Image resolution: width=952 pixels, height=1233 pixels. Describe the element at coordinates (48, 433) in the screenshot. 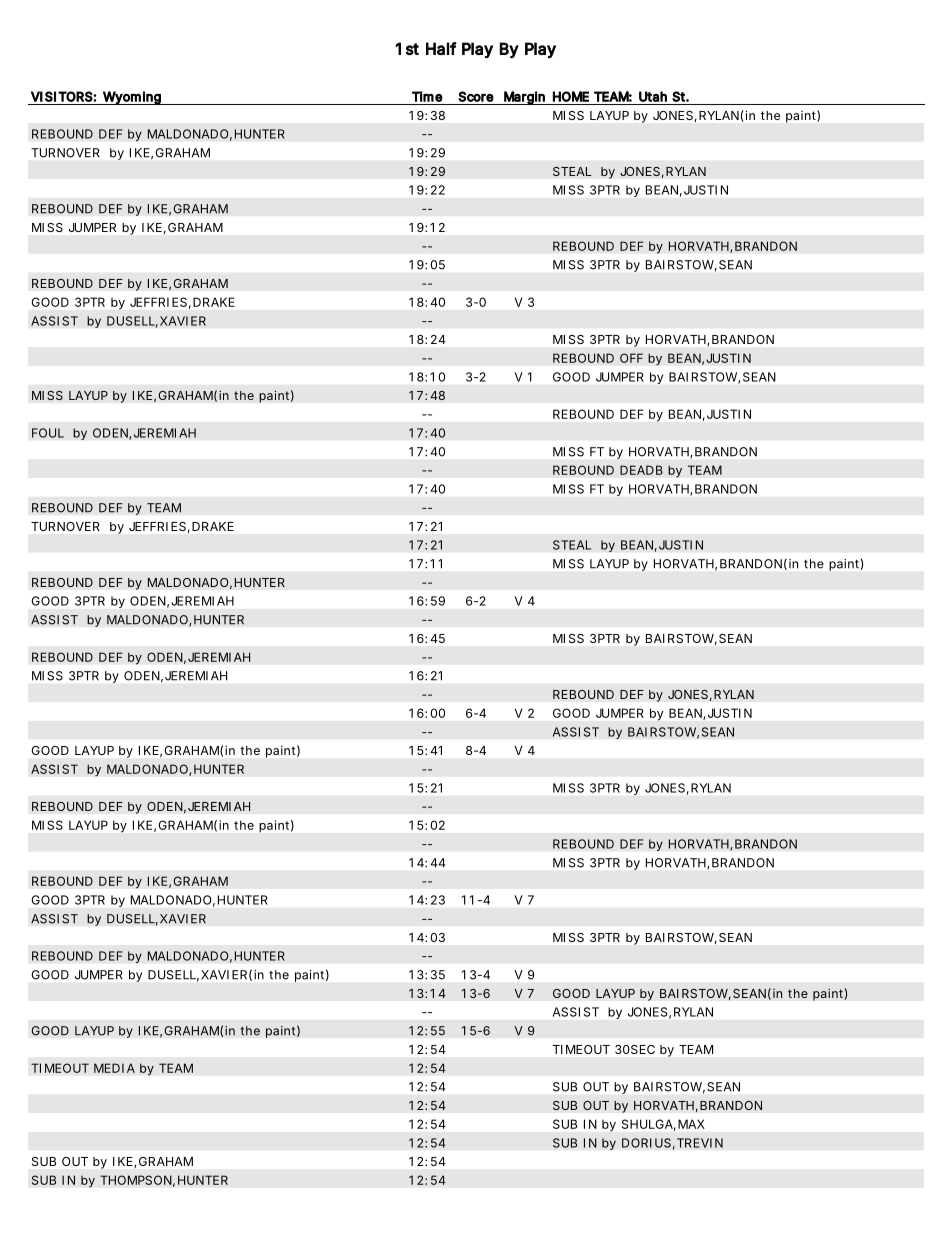

I see `FOUL` at that location.
